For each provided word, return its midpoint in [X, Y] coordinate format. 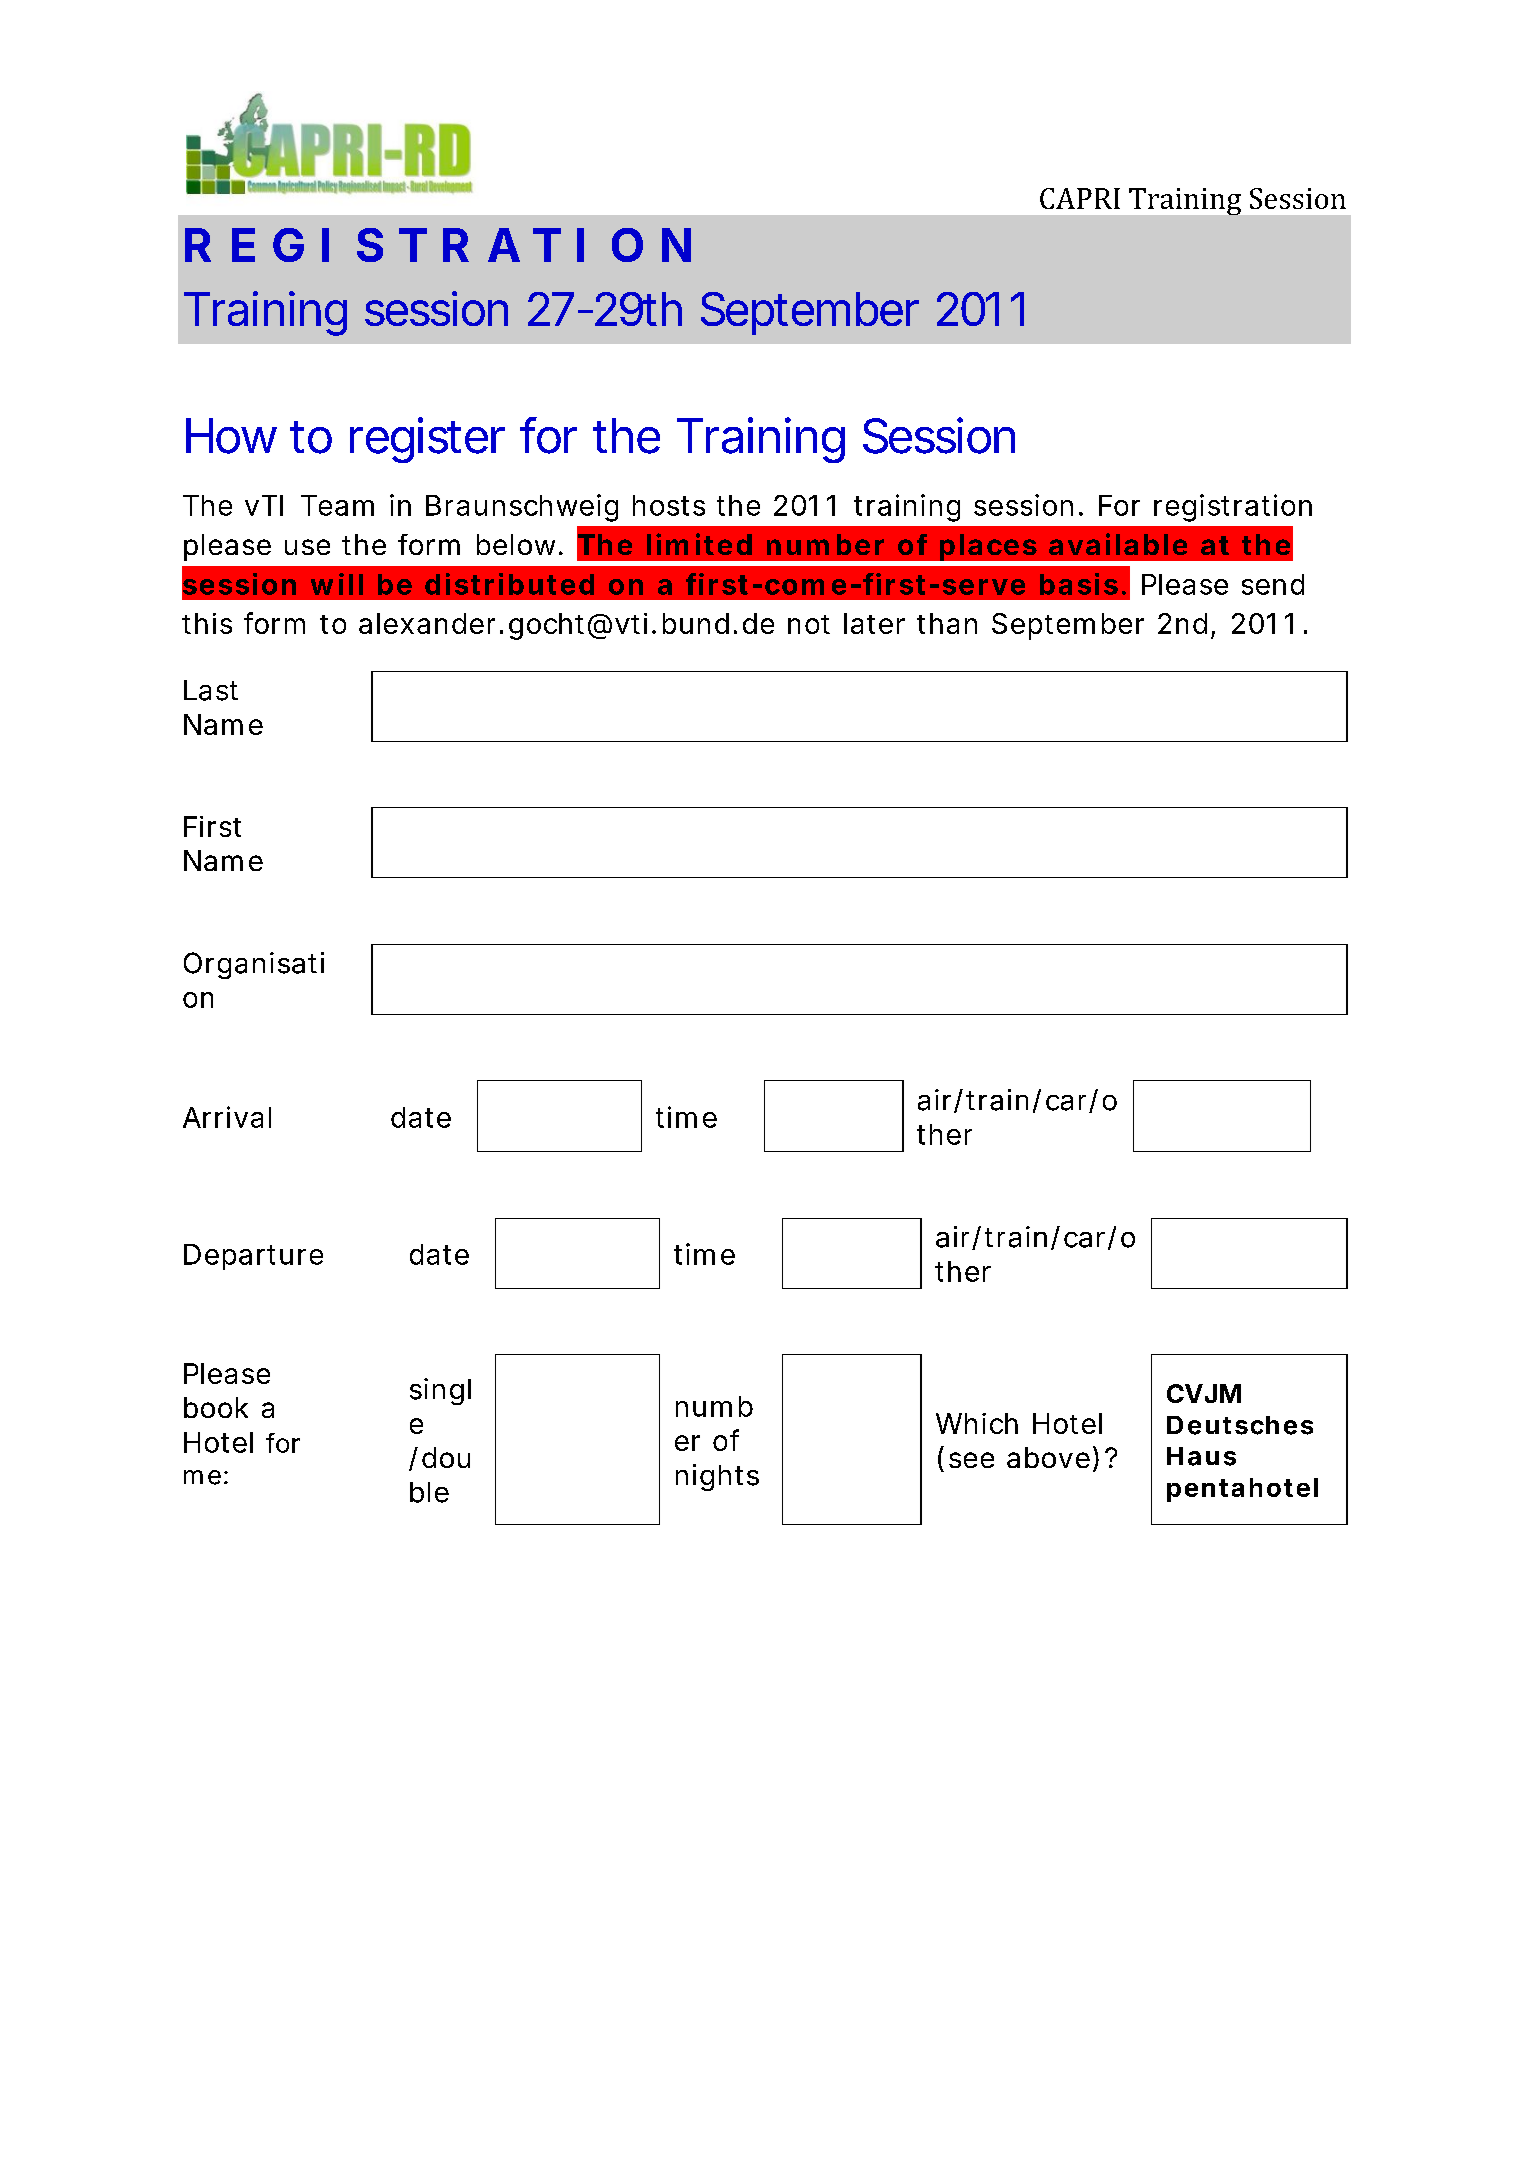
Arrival [227, 1117]
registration [1233, 508]
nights [717, 1477]
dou [446, 1457]
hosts [669, 505]
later [874, 623]
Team [337, 505]
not [809, 624]
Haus [1201, 1456]
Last [211, 690]
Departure [253, 1257]
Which [977, 1423]
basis [1079, 584]
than [947, 623]
